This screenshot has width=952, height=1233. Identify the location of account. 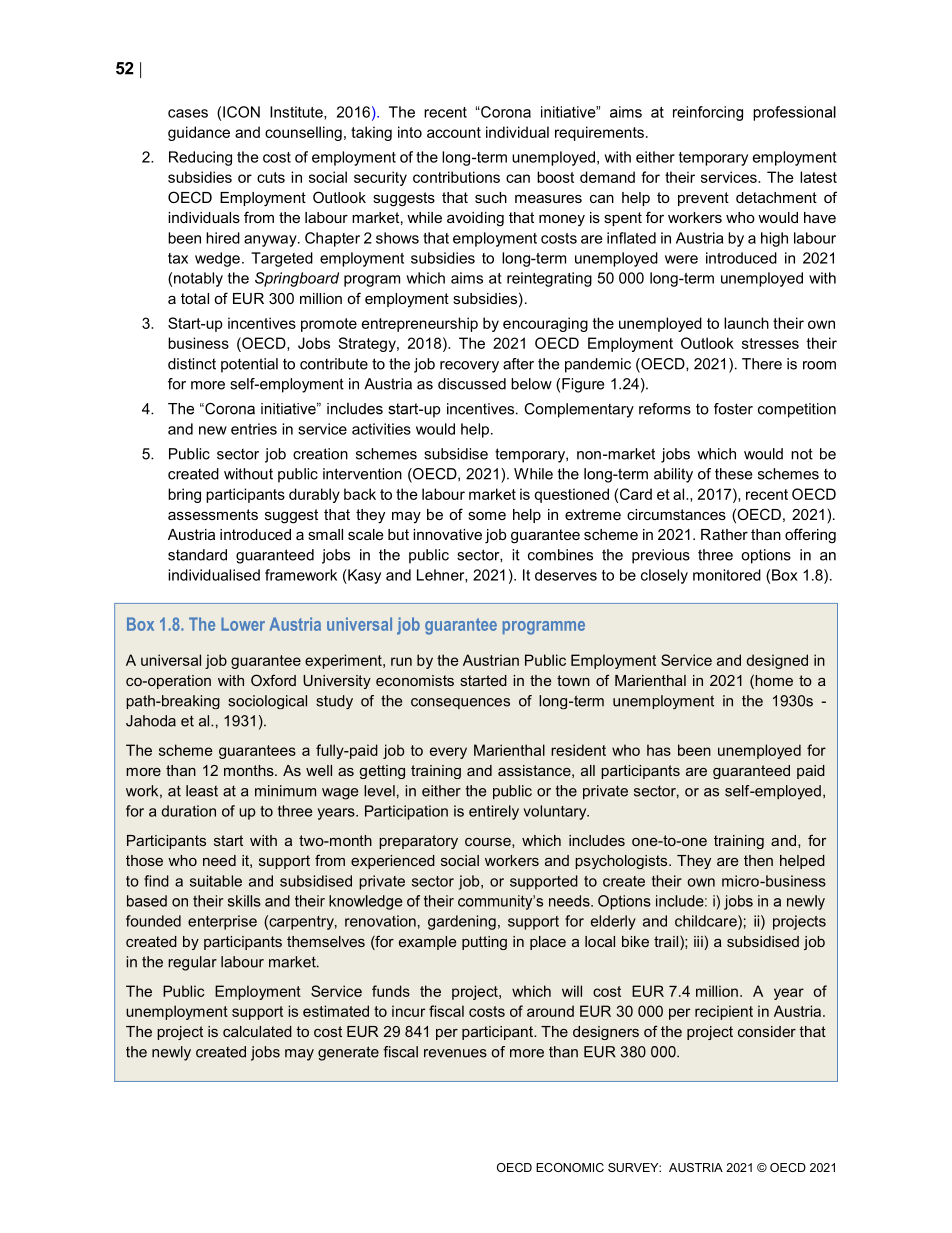
(454, 132).
